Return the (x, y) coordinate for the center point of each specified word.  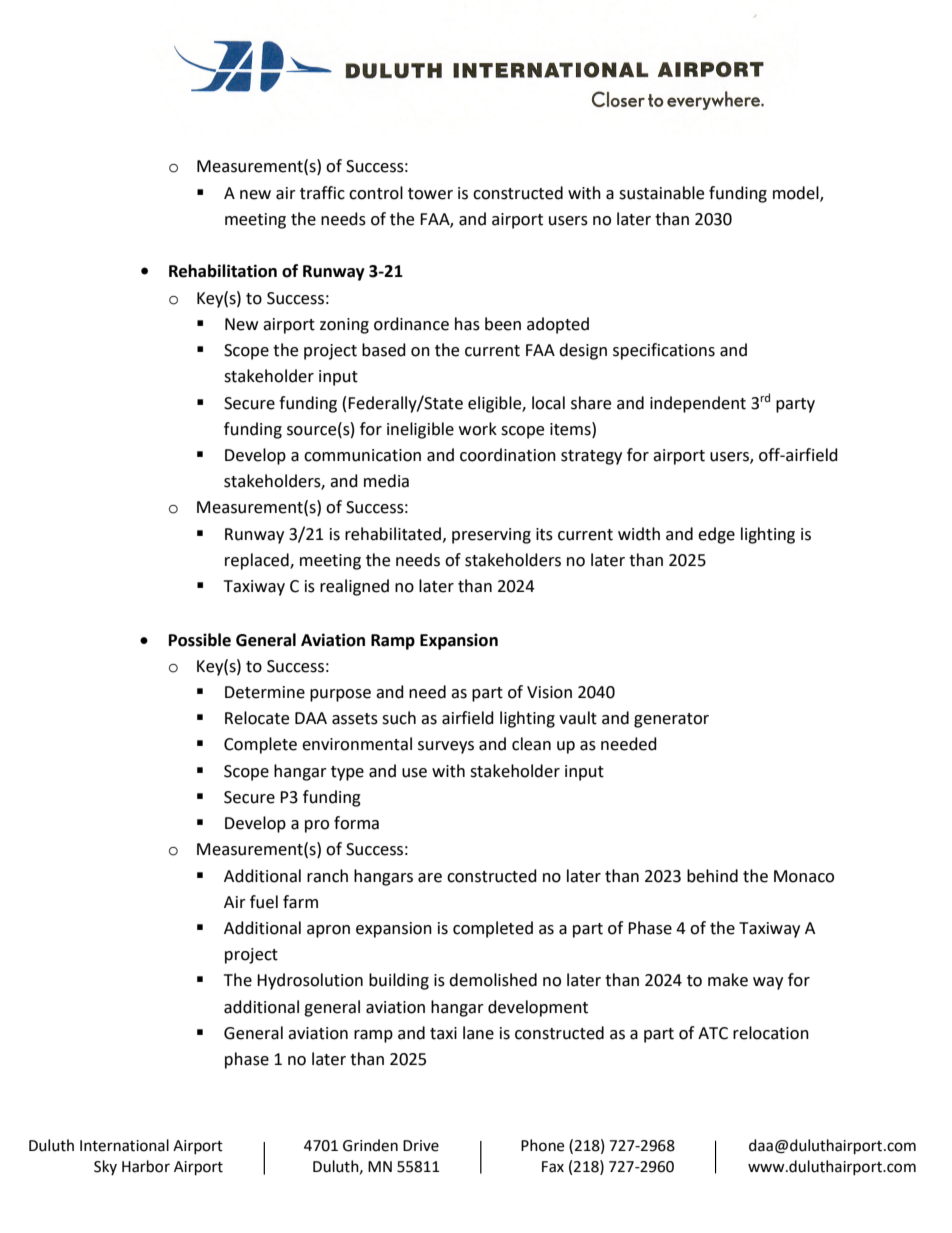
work (478, 429)
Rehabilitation (223, 271)
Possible (200, 640)
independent (698, 404)
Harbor (146, 1166)
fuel (264, 902)
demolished (493, 980)
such (399, 718)
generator (671, 720)
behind (712, 876)
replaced (258, 561)
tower (430, 194)
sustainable (661, 193)
